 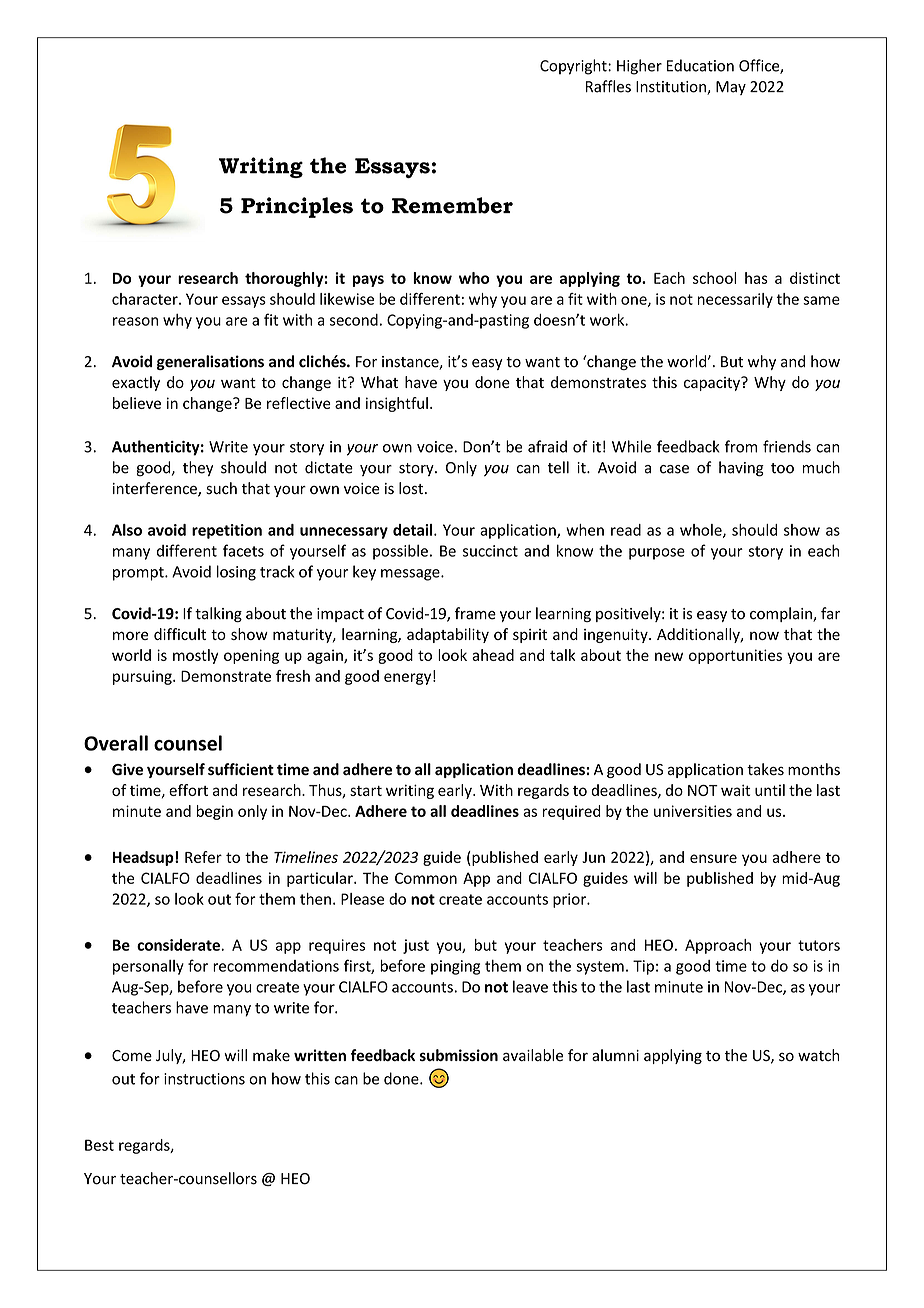 I want to click on having, so click(x=741, y=469).
